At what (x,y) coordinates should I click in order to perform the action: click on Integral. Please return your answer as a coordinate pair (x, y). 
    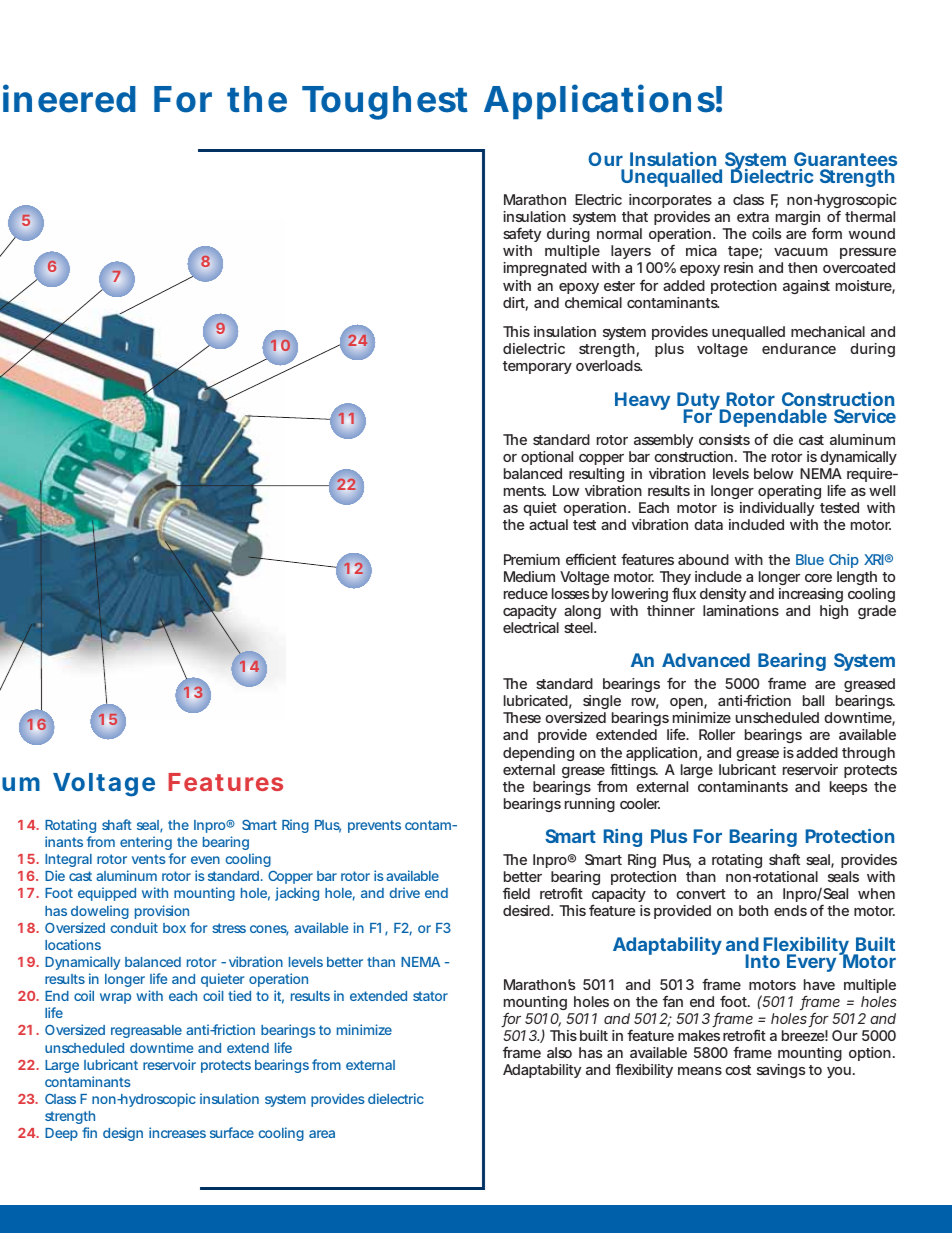
    Looking at the image, I should click on (68, 860).
